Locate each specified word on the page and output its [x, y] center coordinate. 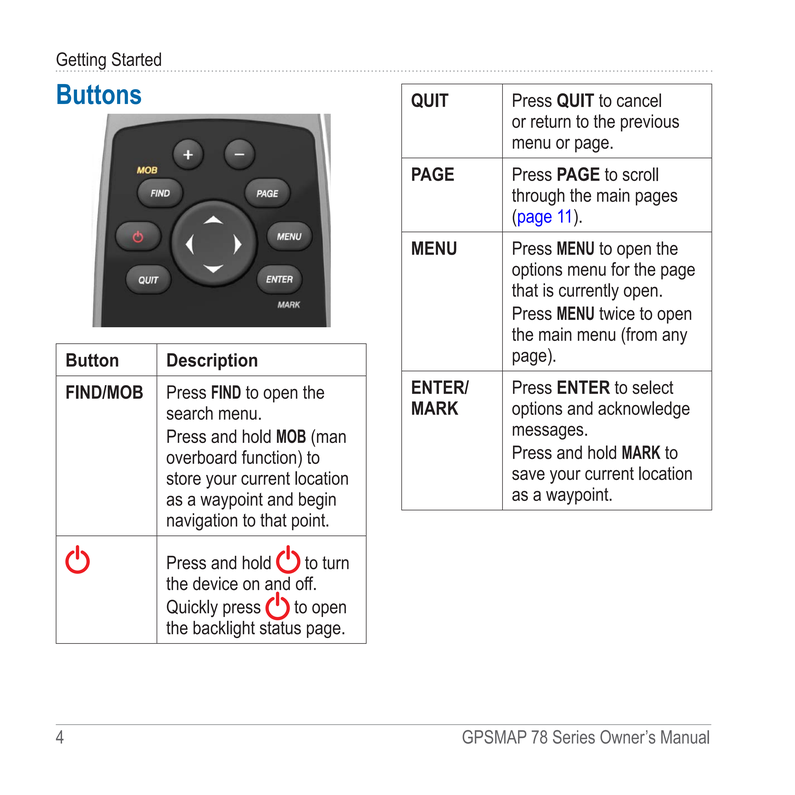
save [528, 475]
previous [650, 123]
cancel [639, 100]
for [620, 269]
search [190, 413]
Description [212, 362]
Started [136, 59]
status [280, 627]
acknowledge [644, 410]
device [215, 583]
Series [574, 737]
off [306, 583]
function [270, 457]
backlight [224, 629]
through [538, 197]
